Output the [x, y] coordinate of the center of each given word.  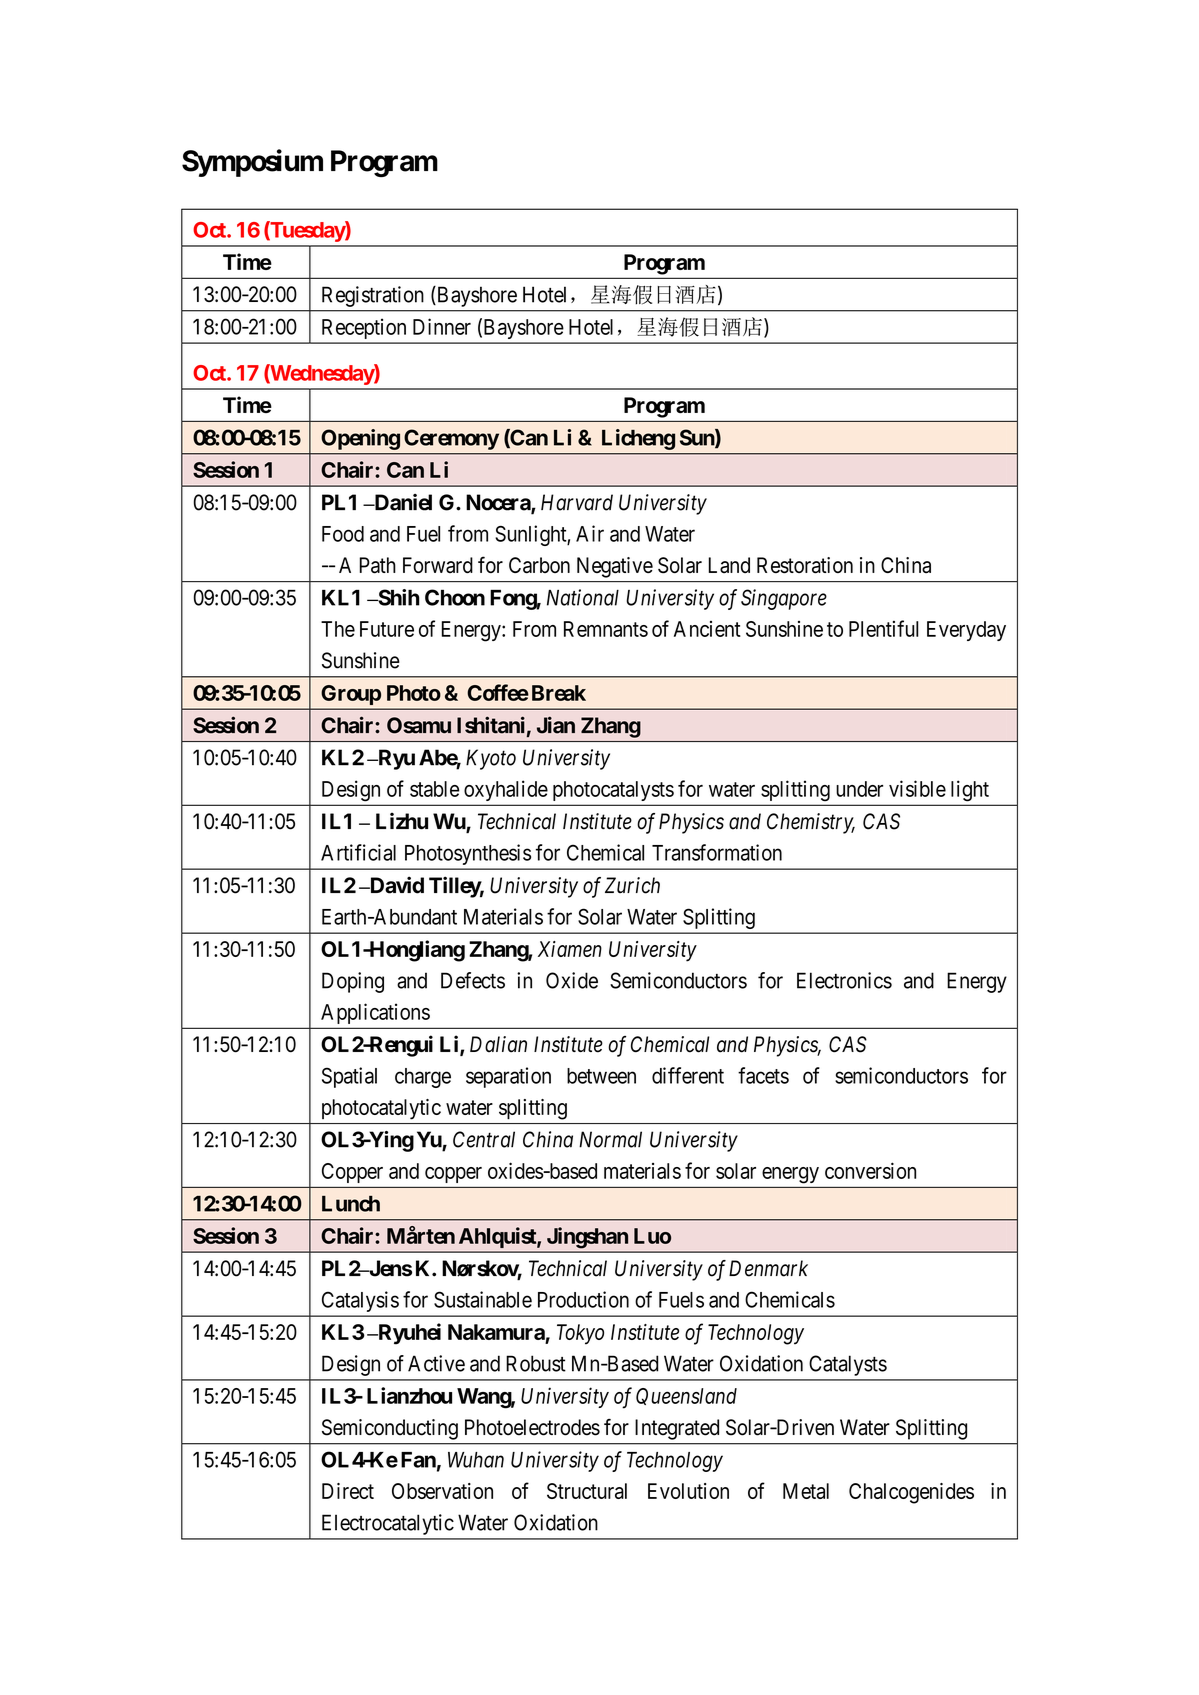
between [601, 1076]
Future [387, 629]
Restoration [805, 565]
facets [763, 1075]
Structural [587, 1491]
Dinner [442, 326]
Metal [806, 1491]
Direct [348, 1491]
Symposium [252, 163]
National [583, 597]
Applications [375, 1014]
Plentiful [884, 628]
